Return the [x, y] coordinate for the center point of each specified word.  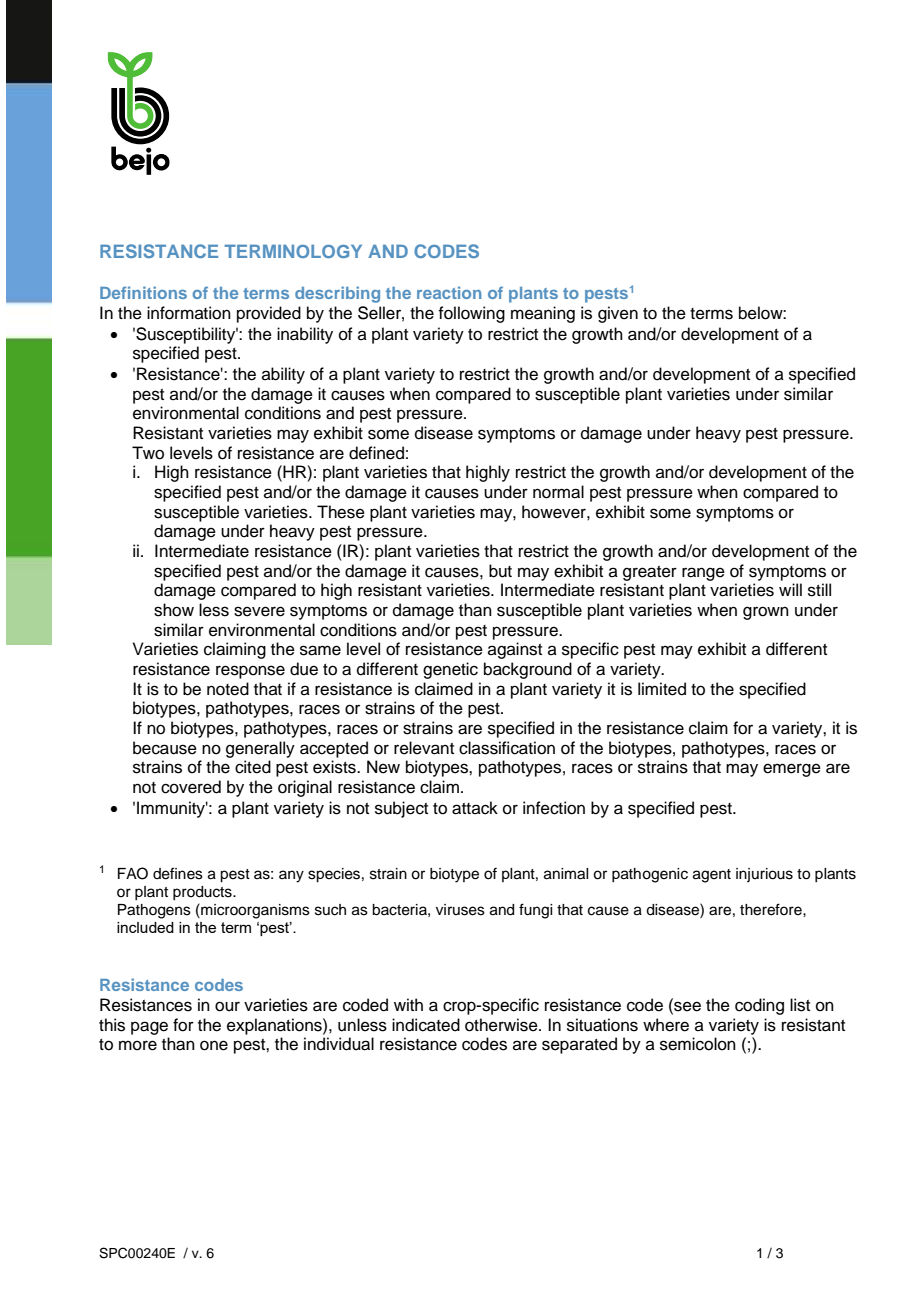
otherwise [502, 1025]
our [227, 1006]
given [618, 314]
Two [148, 453]
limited [662, 689]
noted [228, 689]
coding [759, 1006]
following [471, 314]
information [189, 313]
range [703, 574]
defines [178, 873]
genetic [450, 670]
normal [558, 492]
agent [712, 876]
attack [475, 808]
